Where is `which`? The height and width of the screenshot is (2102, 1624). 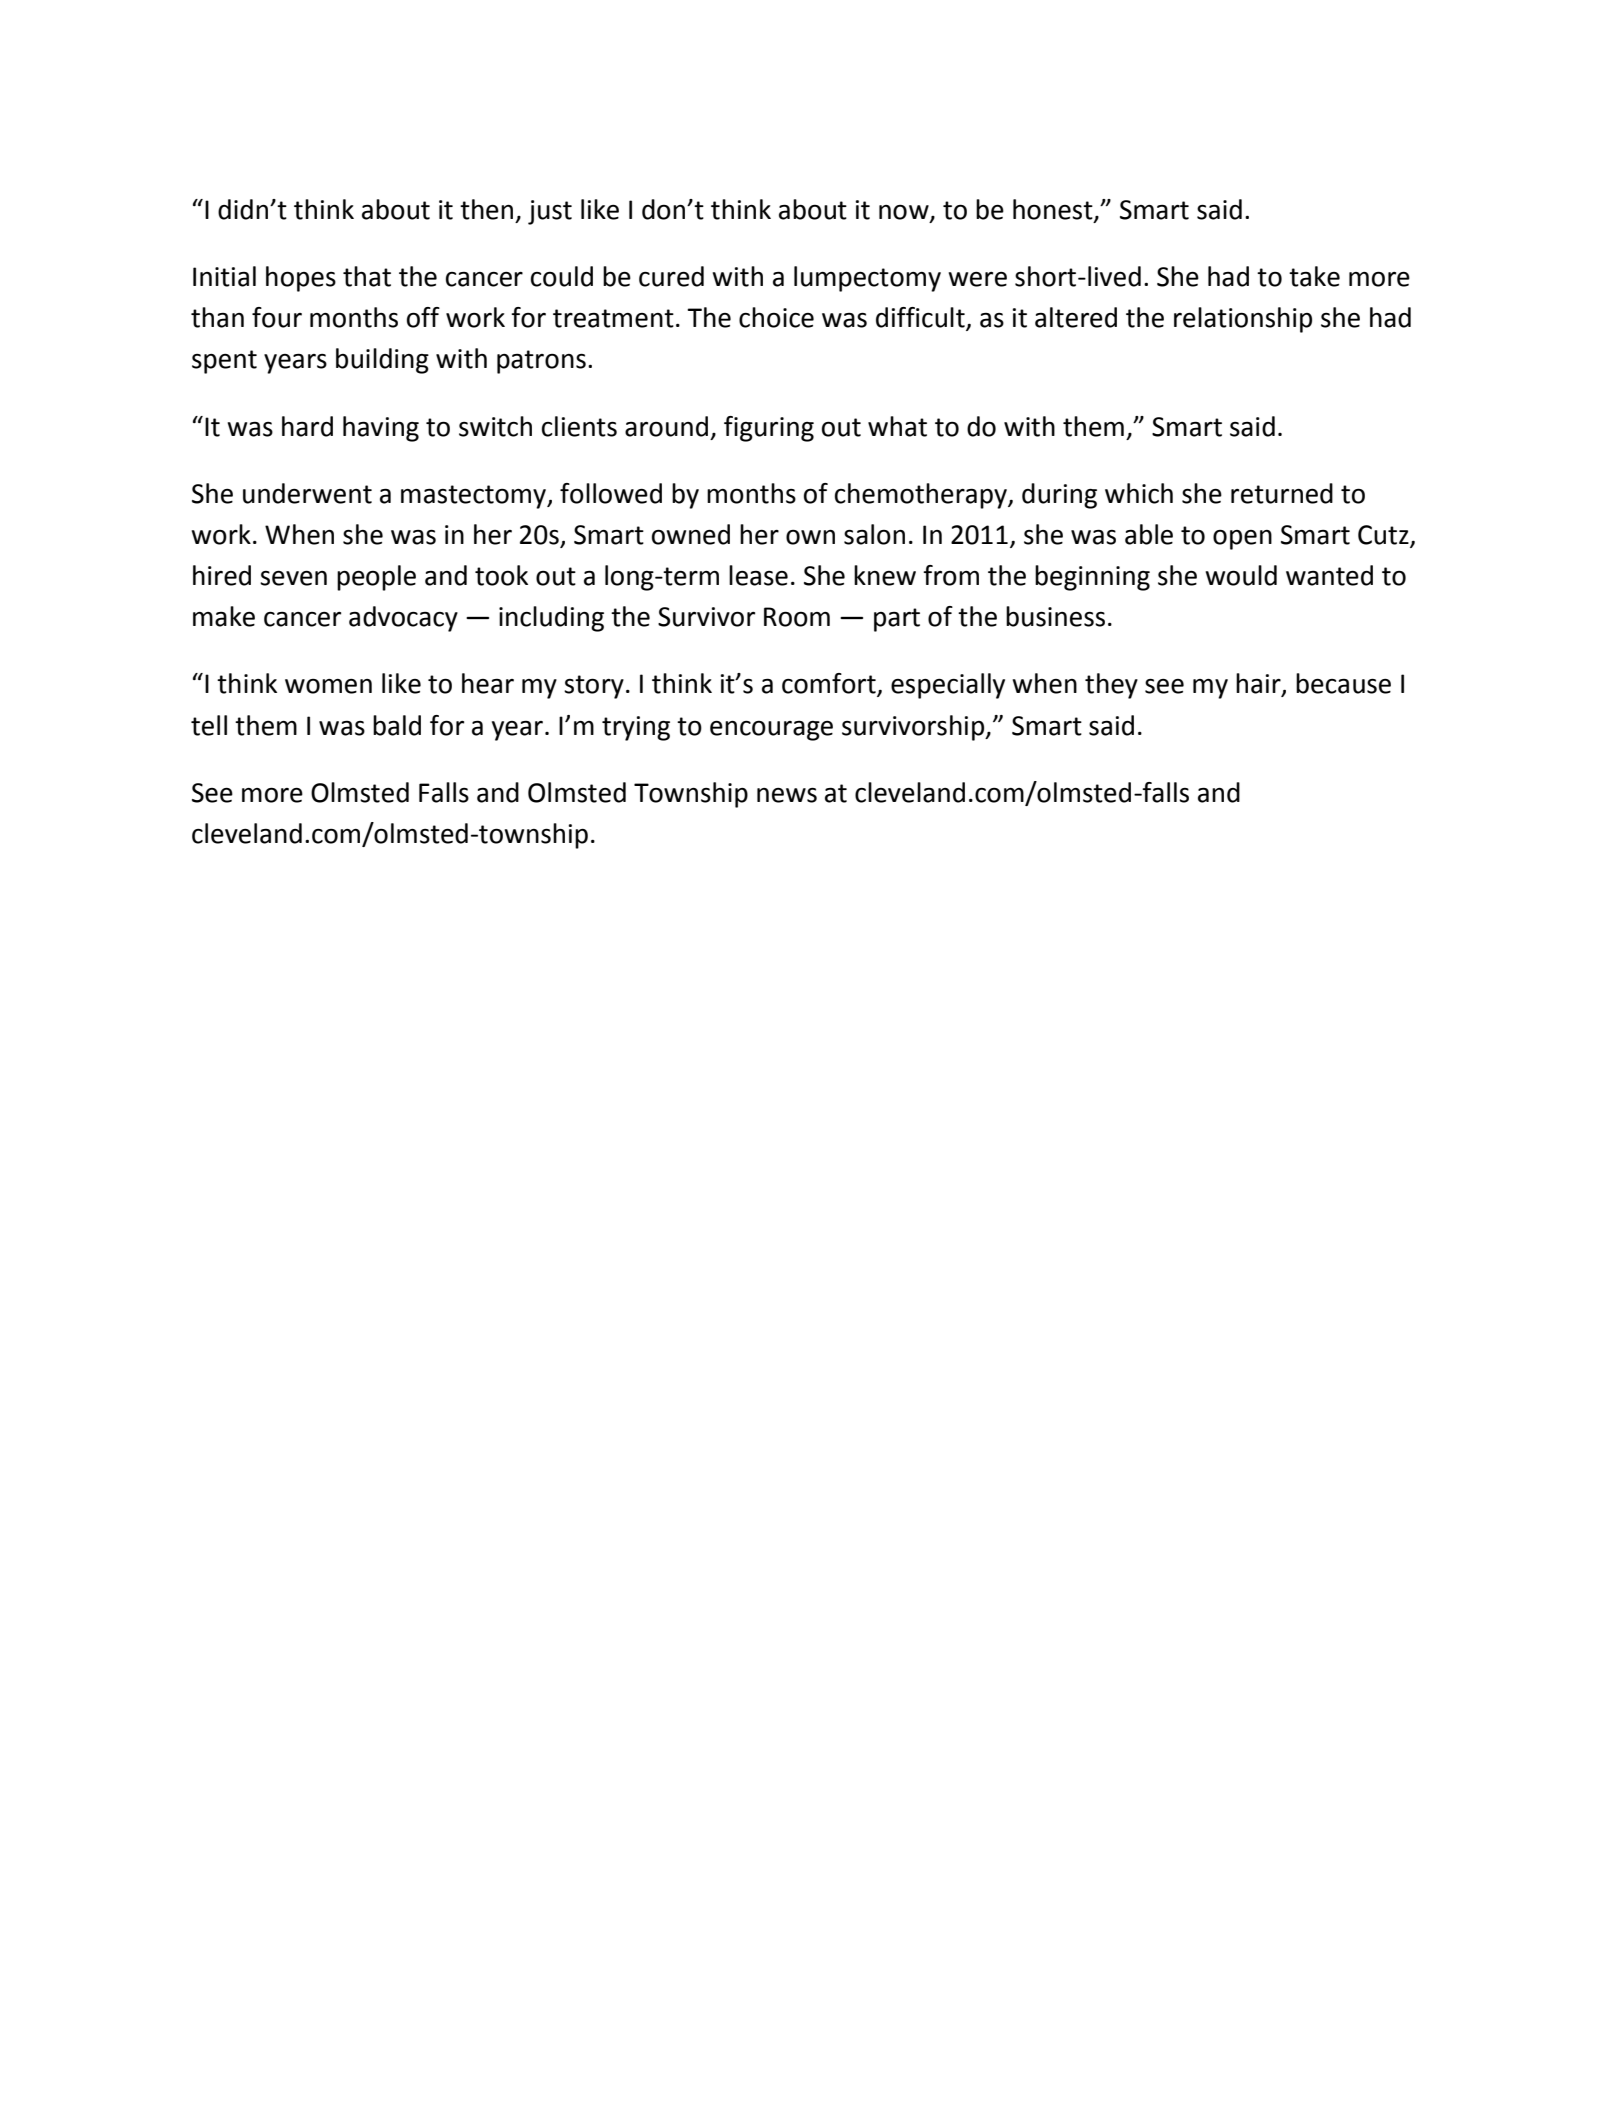 which is located at coordinates (1139, 493).
